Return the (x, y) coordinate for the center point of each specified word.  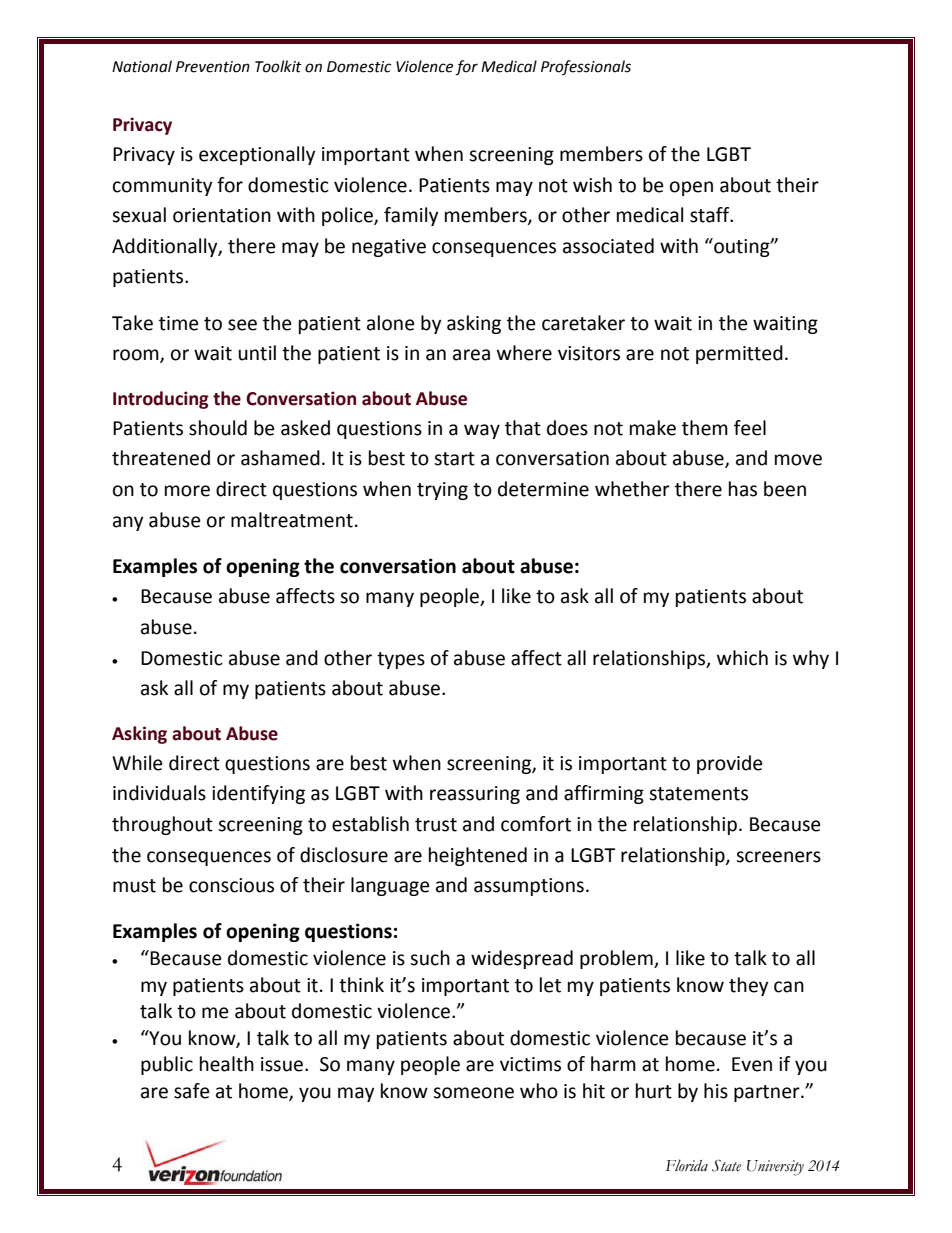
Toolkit (278, 66)
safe (192, 1091)
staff (711, 215)
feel (750, 428)
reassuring (475, 795)
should (218, 428)
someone (473, 1093)
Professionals (586, 67)
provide (730, 764)
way (482, 431)
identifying (258, 794)
